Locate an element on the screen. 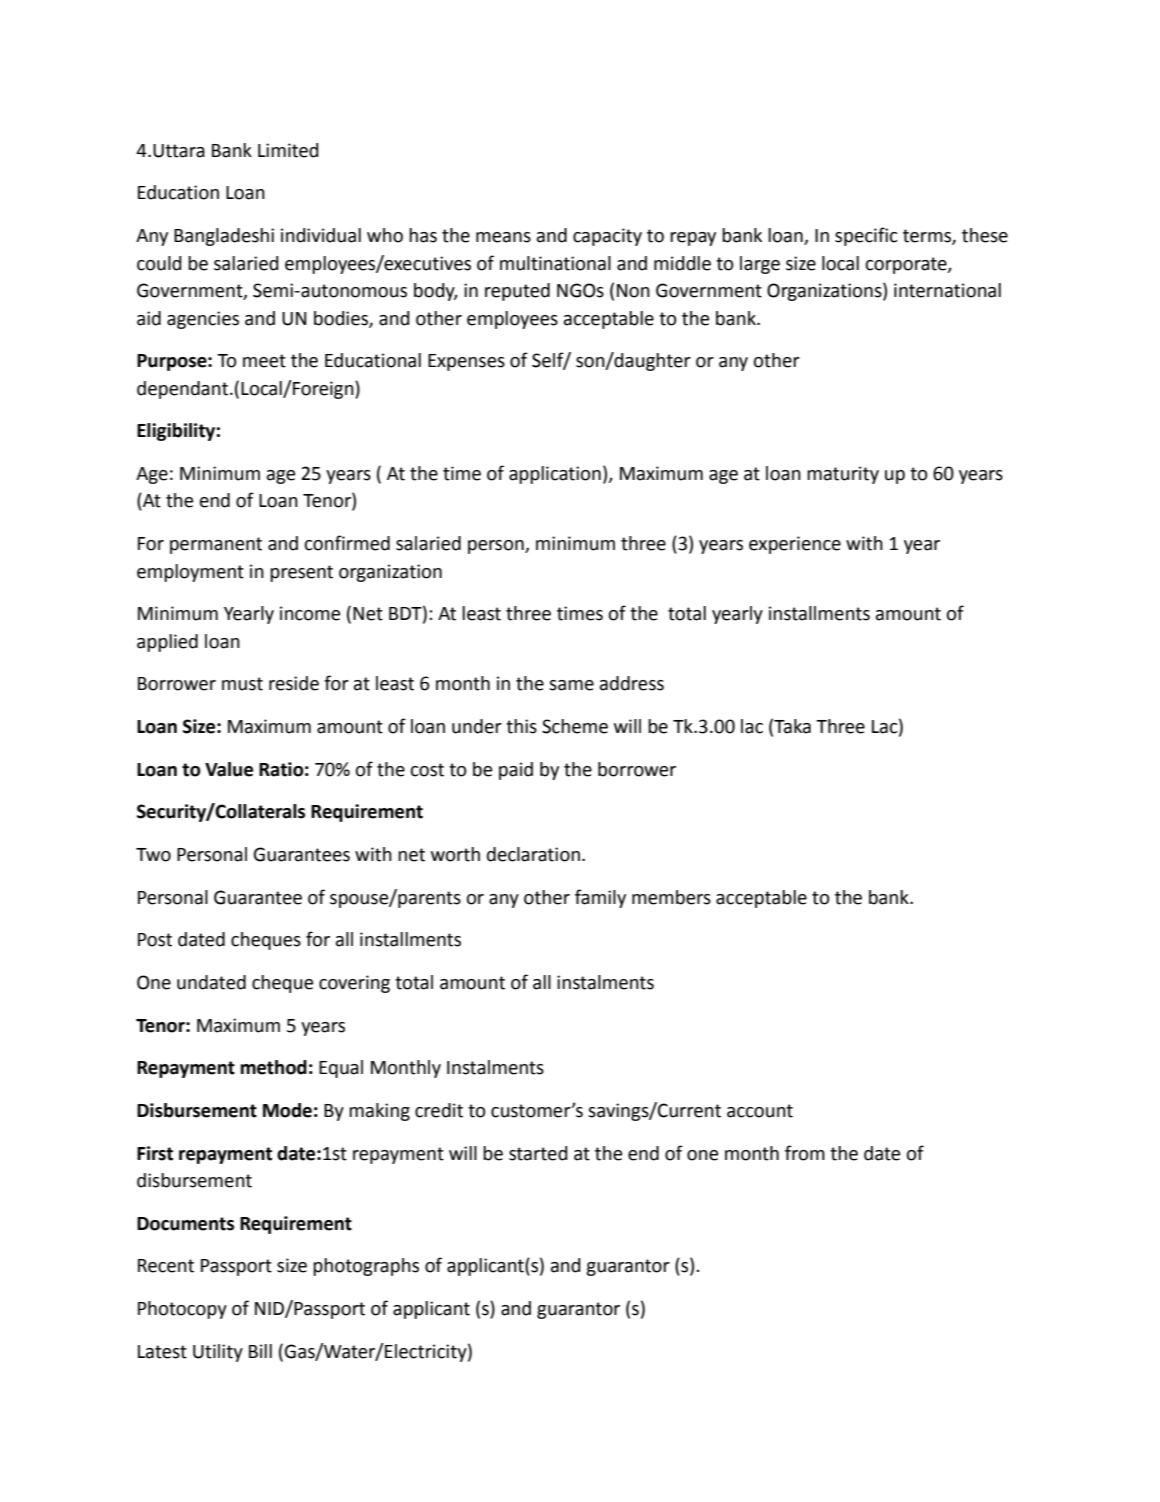  members is located at coordinates (671, 897).
